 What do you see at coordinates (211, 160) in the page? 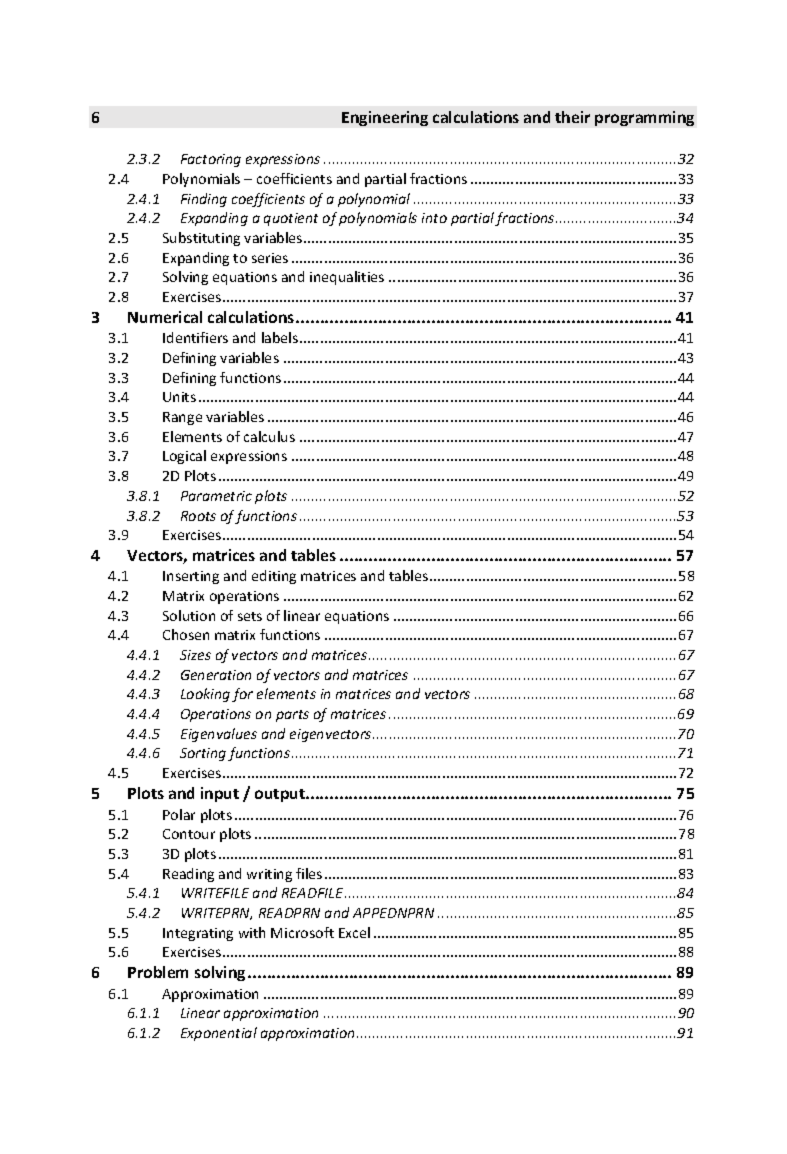
I see `Factoring` at bounding box center [211, 160].
